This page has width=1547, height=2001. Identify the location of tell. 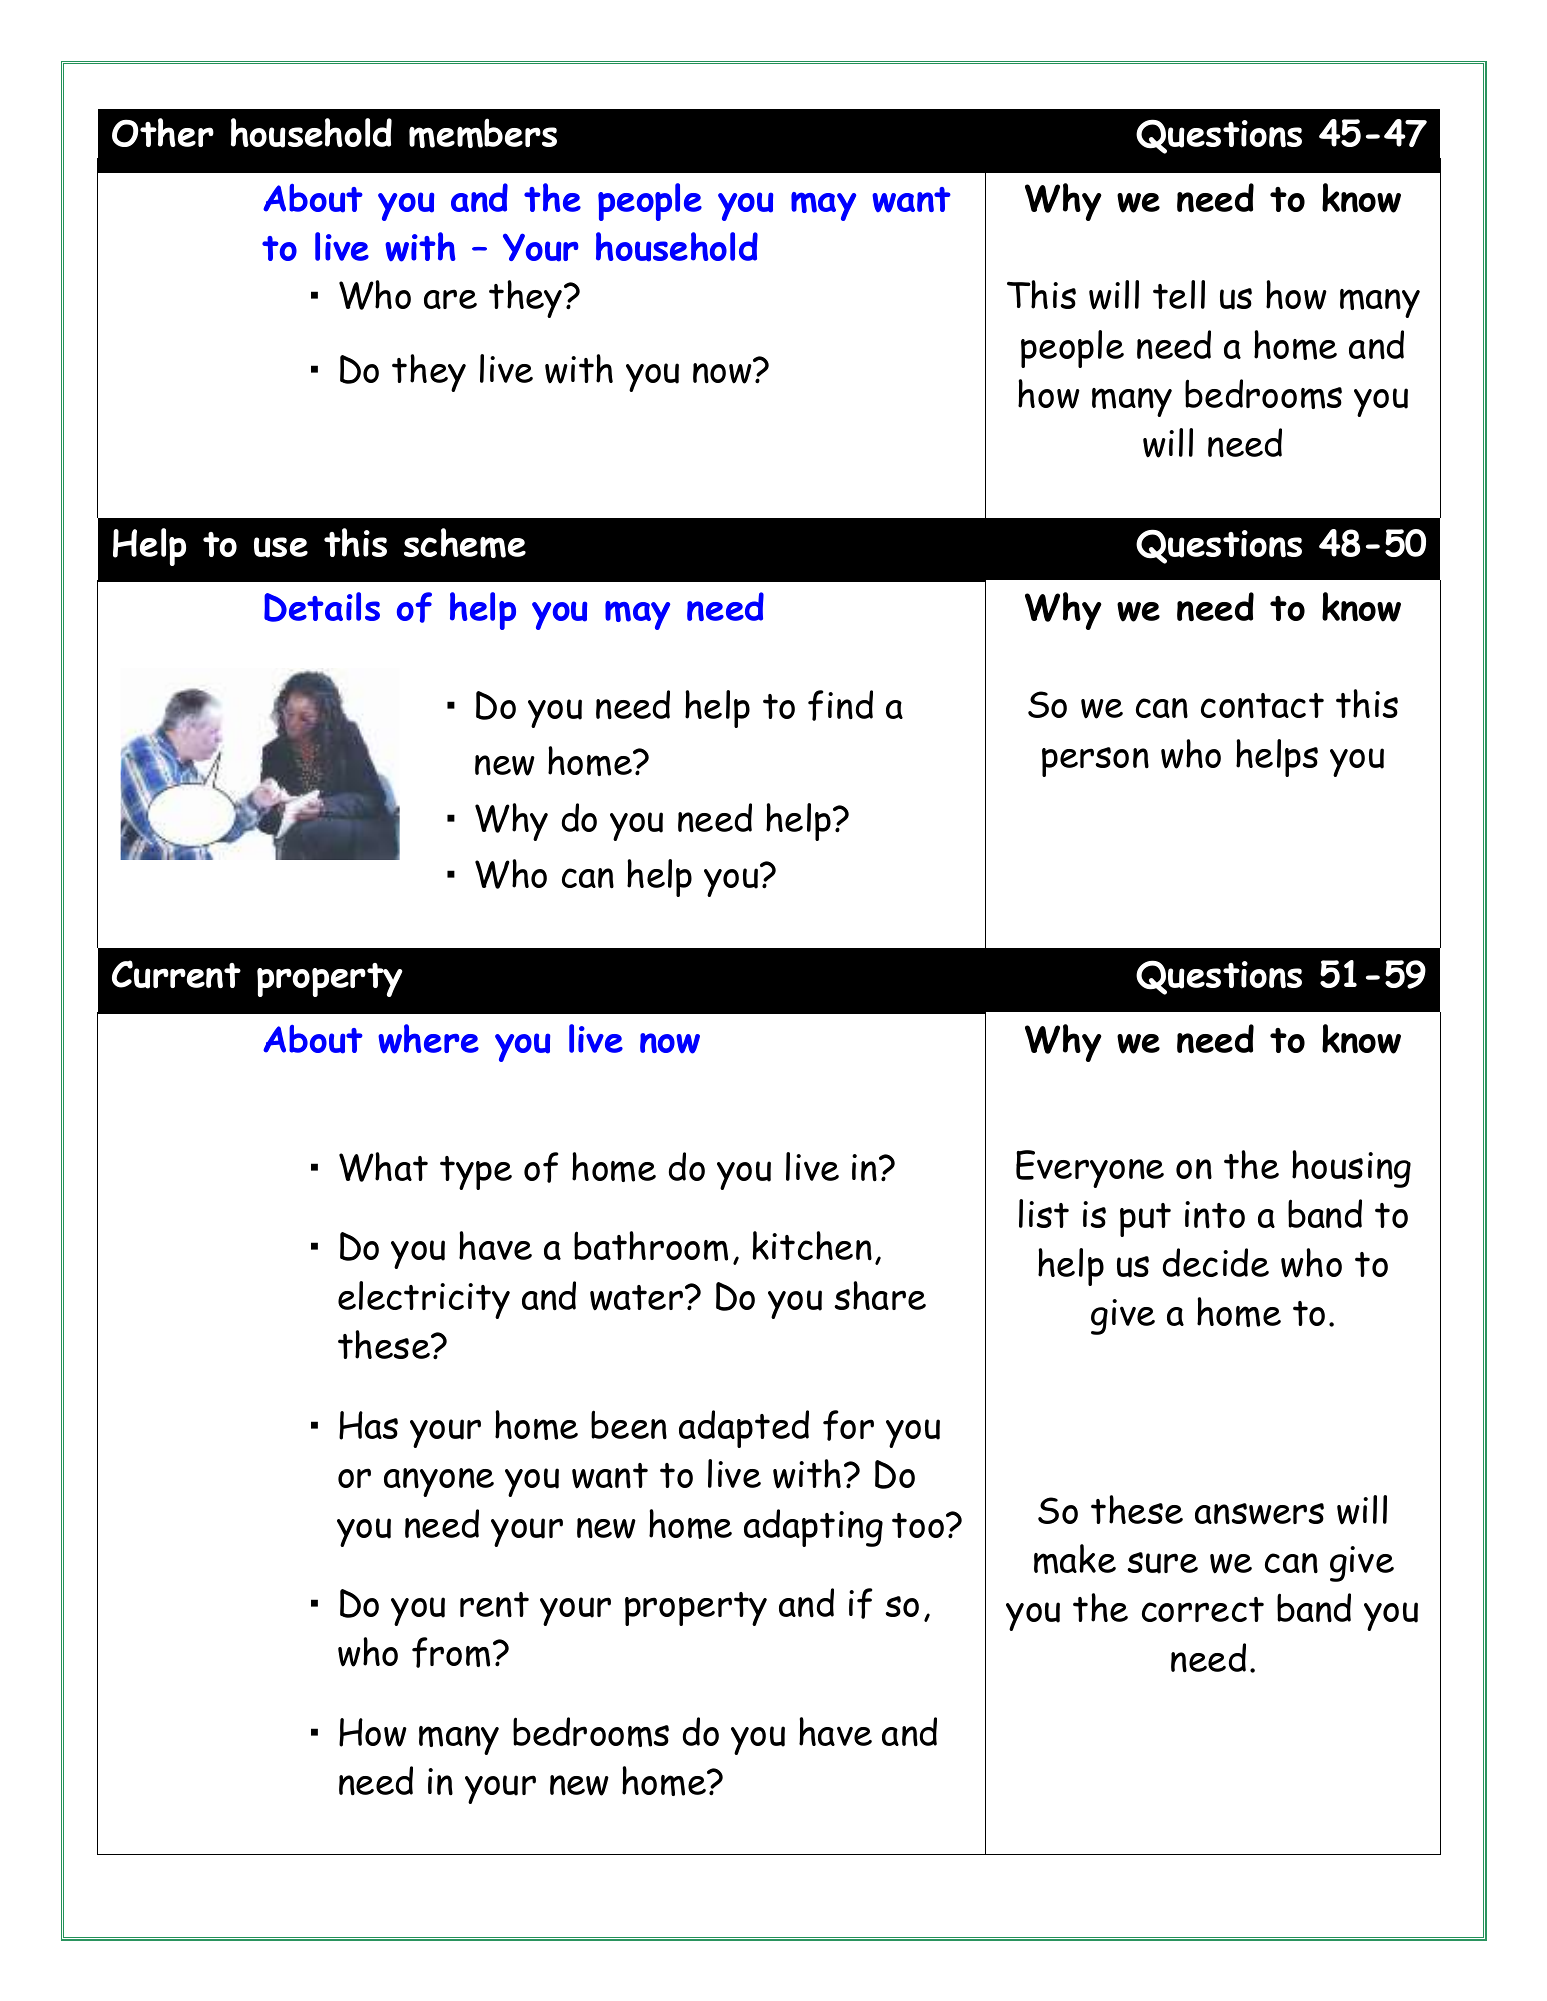
(1179, 294).
